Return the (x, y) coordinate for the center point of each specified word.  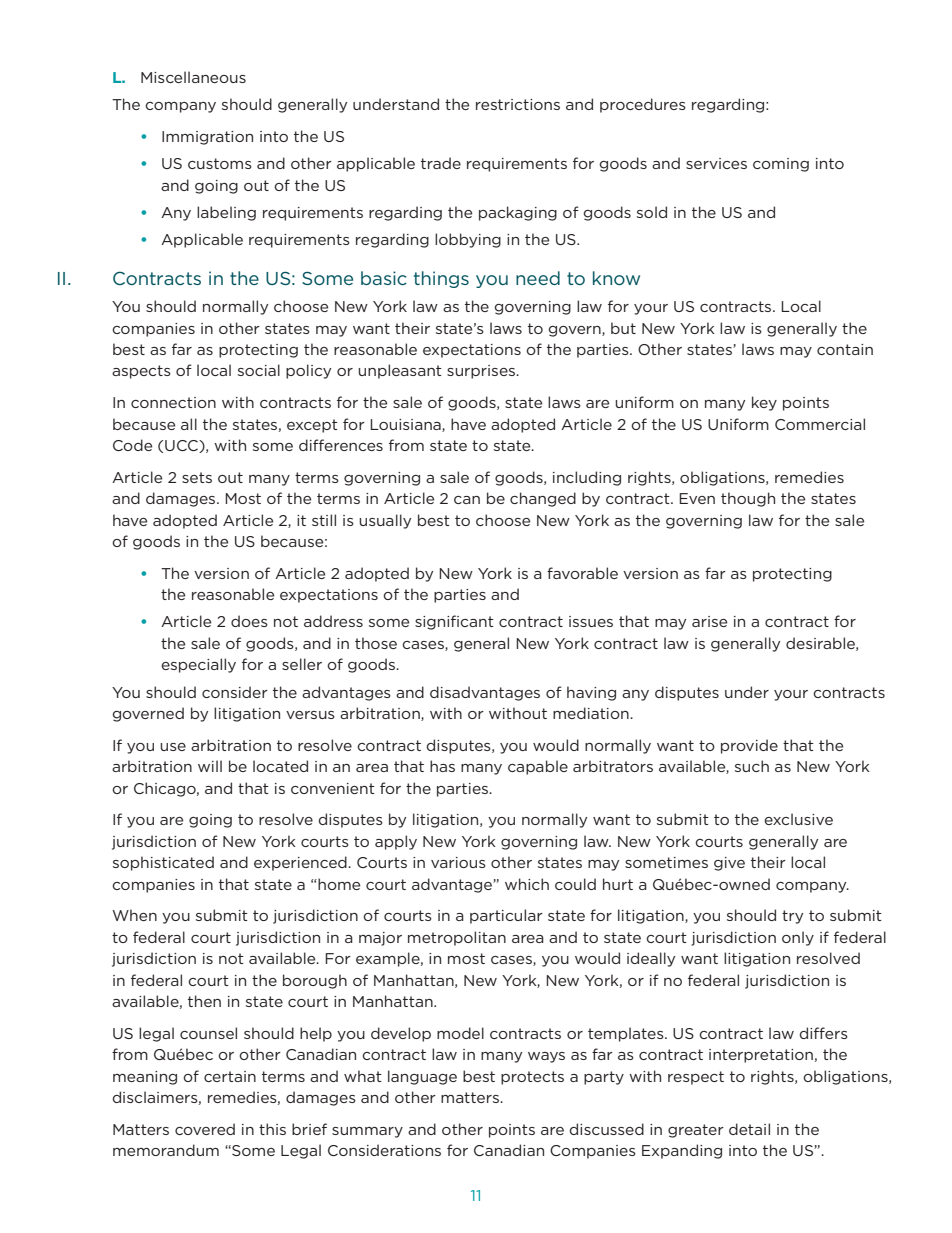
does (249, 621)
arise (709, 621)
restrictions (518, 104)
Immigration (207, 138)
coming (781, 165)
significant (454, 622)
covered (205, 1129)
